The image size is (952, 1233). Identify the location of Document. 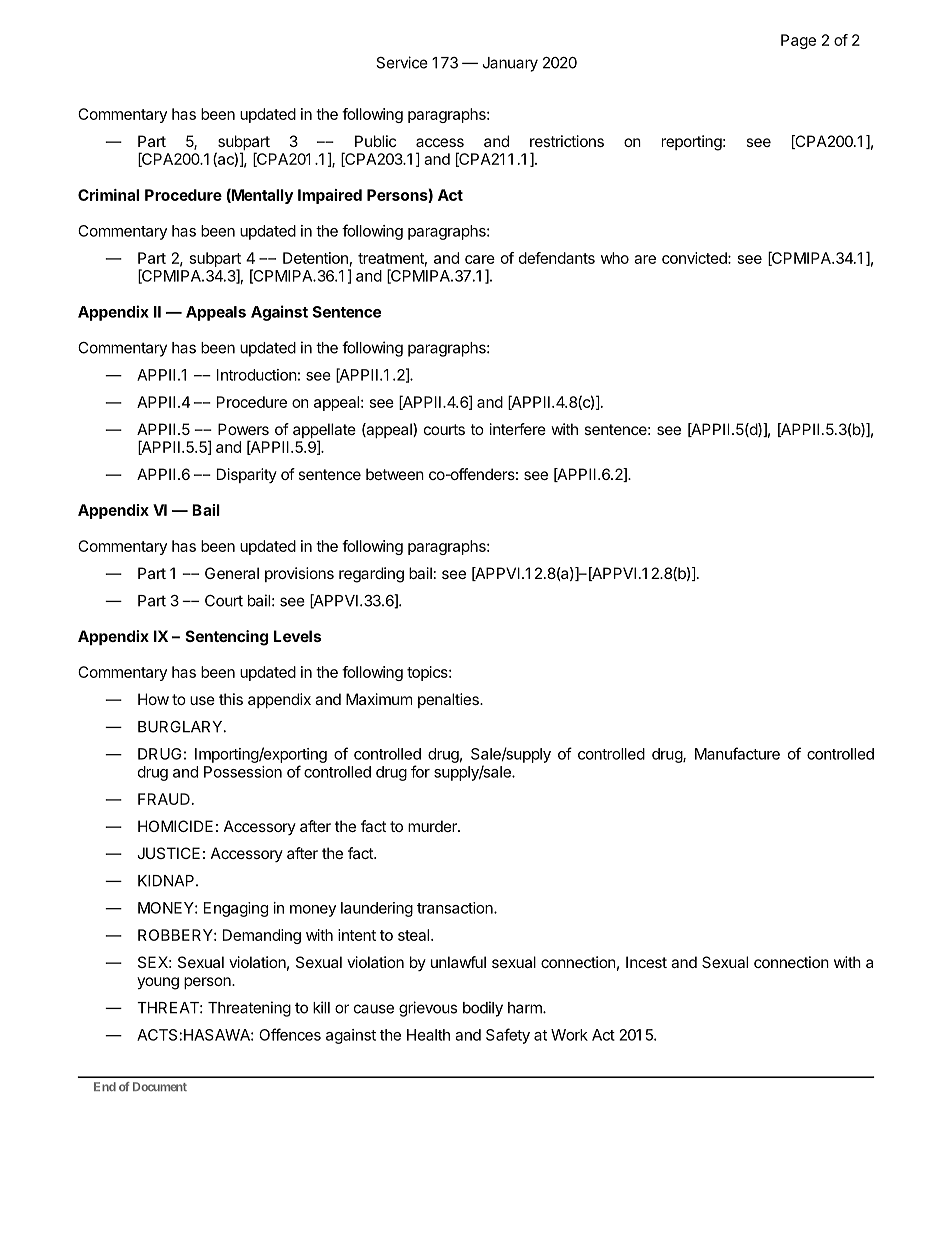
(160, 1086).
